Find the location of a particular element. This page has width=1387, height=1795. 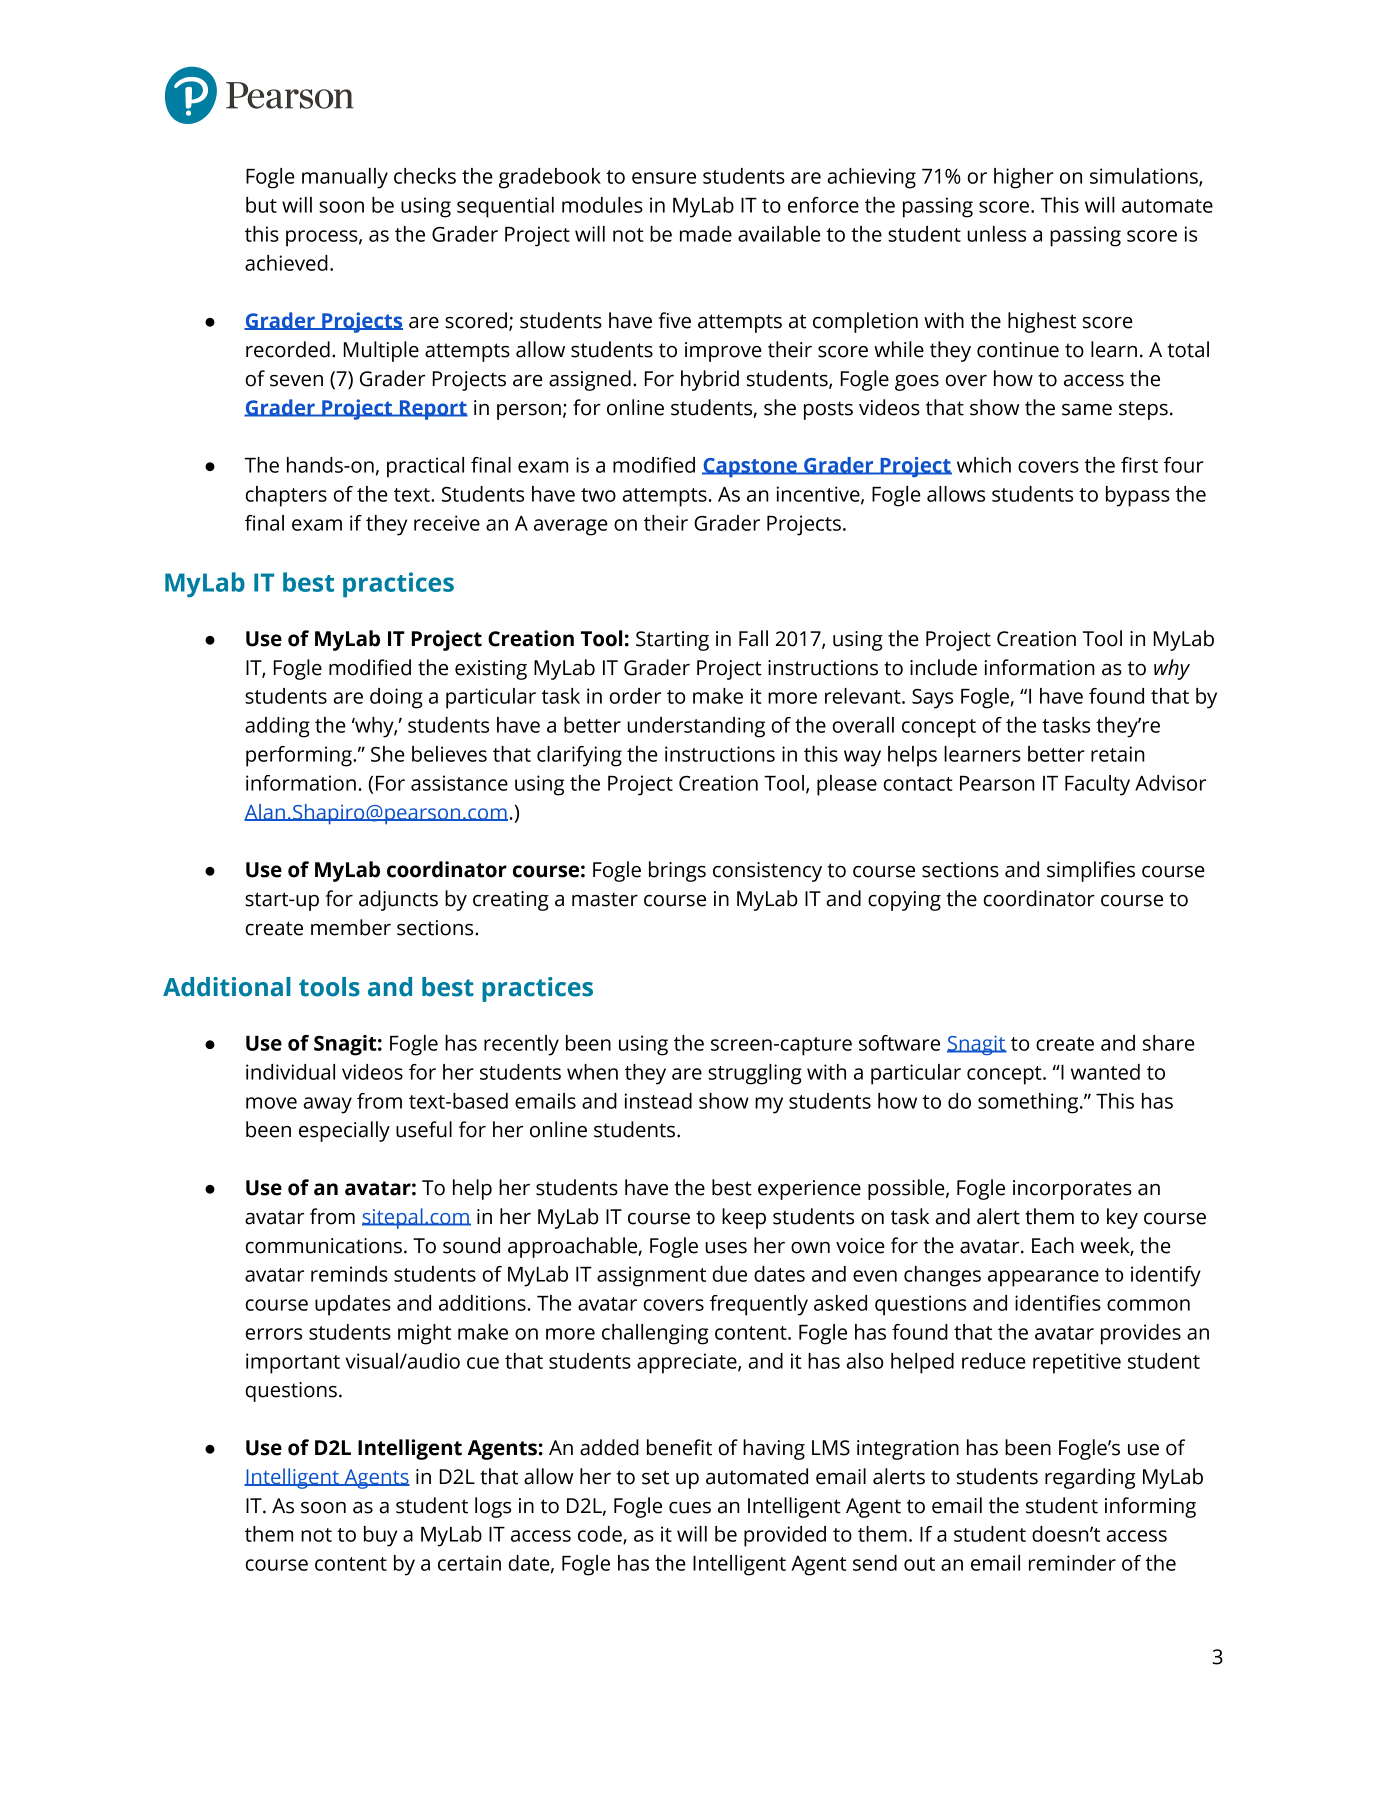

buy is located at coordinates (380, 1536).
